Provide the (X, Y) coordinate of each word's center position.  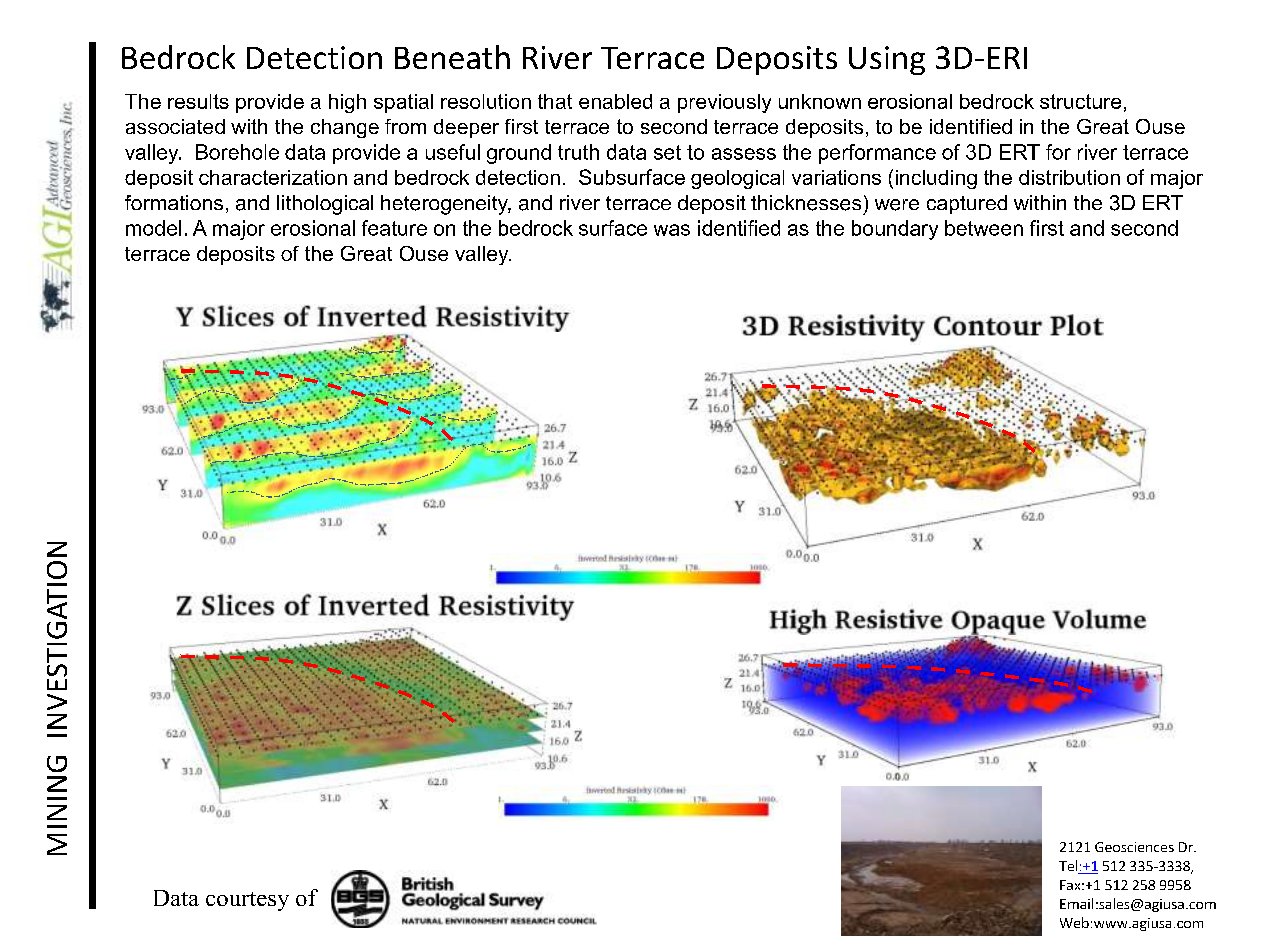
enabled (615, 101)
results (198, 101)
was (672, 230)
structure (1080, 101)
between (984, 228)
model (153, 228)
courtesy (247, 901)
